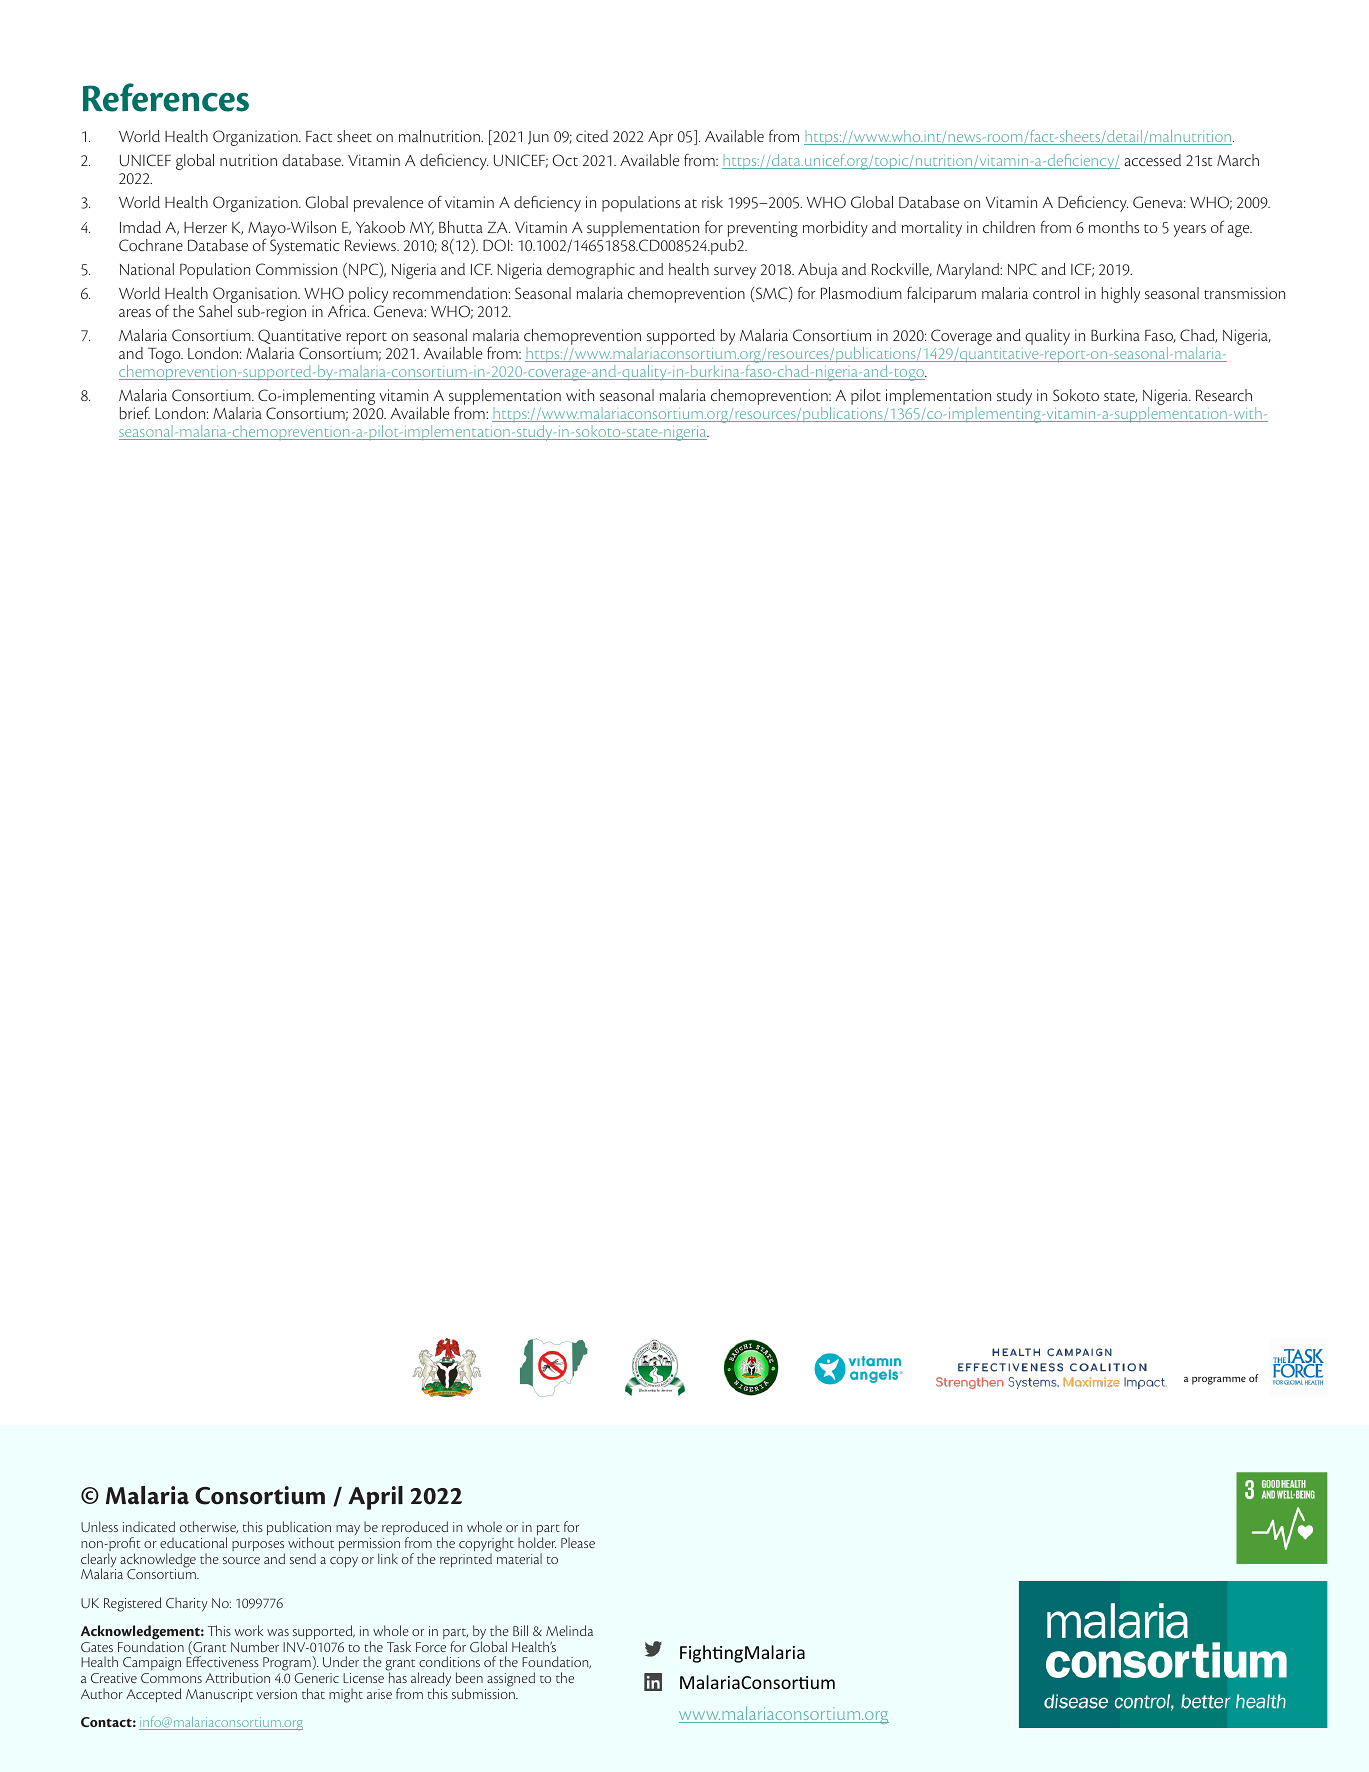 Image resolution: width=1369 pixels, height=1772 pixels. I want to click on highly, so click(1121, 295).
